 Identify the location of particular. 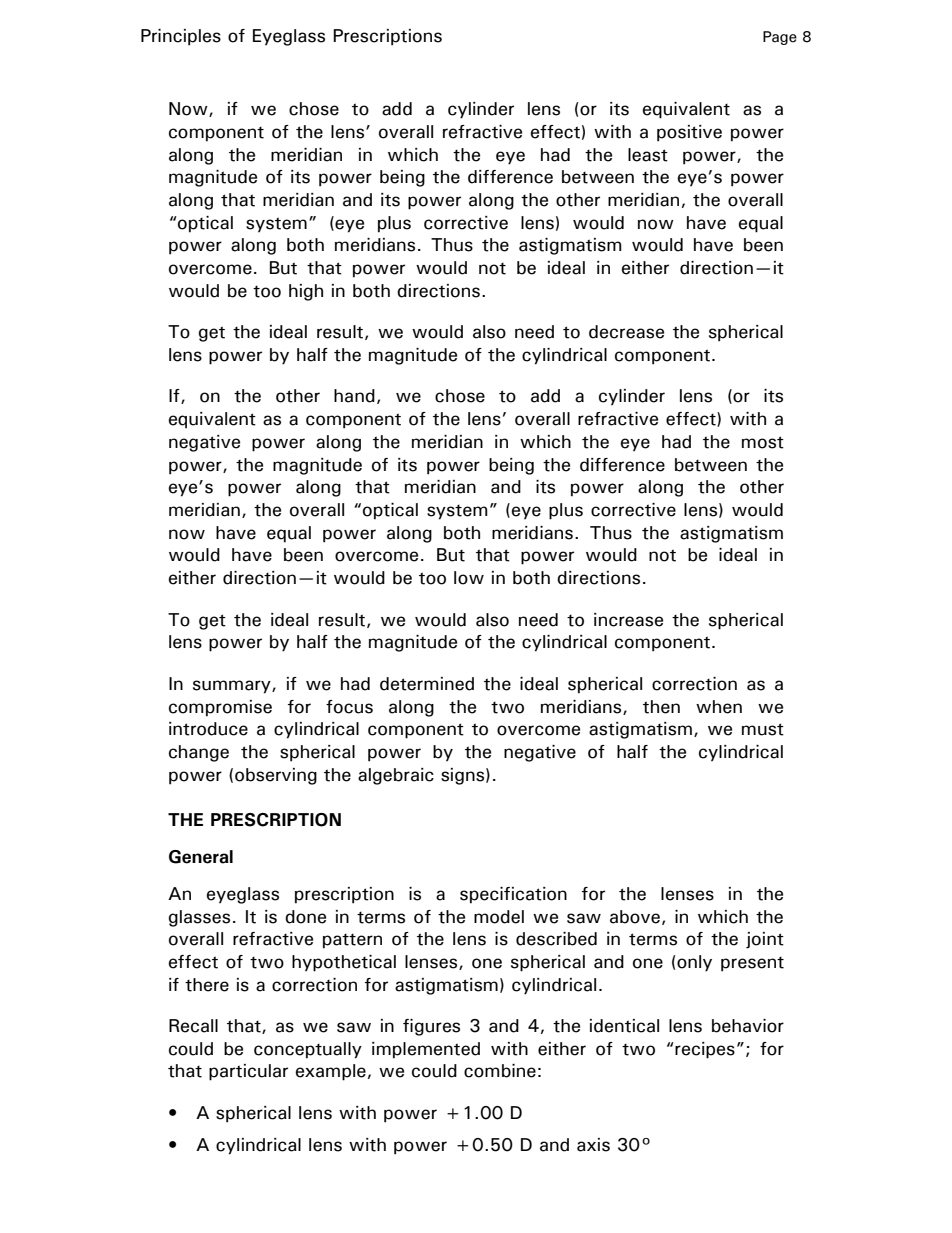
(248, 1072).
